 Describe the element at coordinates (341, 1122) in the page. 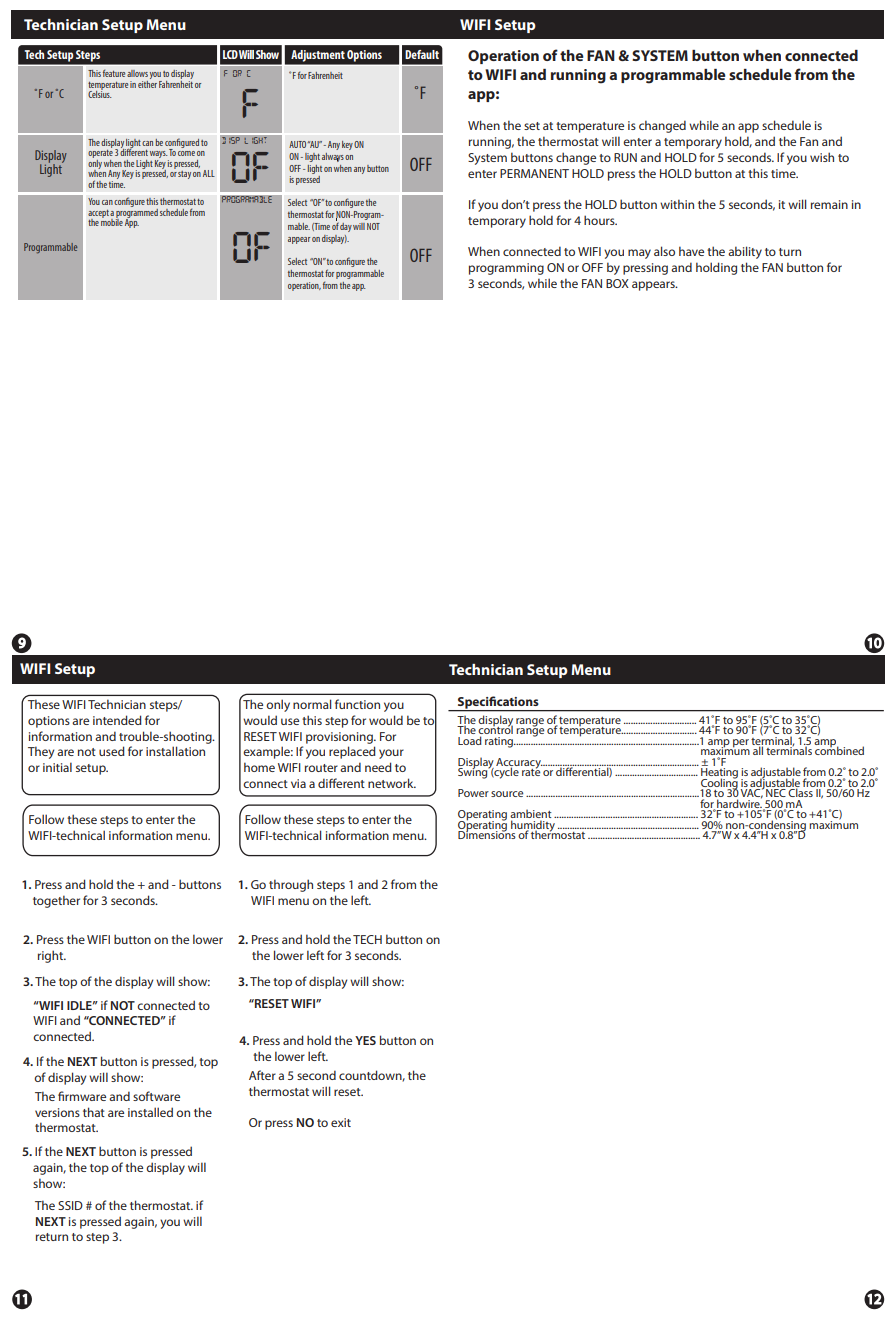

I see `exit` at that location.
